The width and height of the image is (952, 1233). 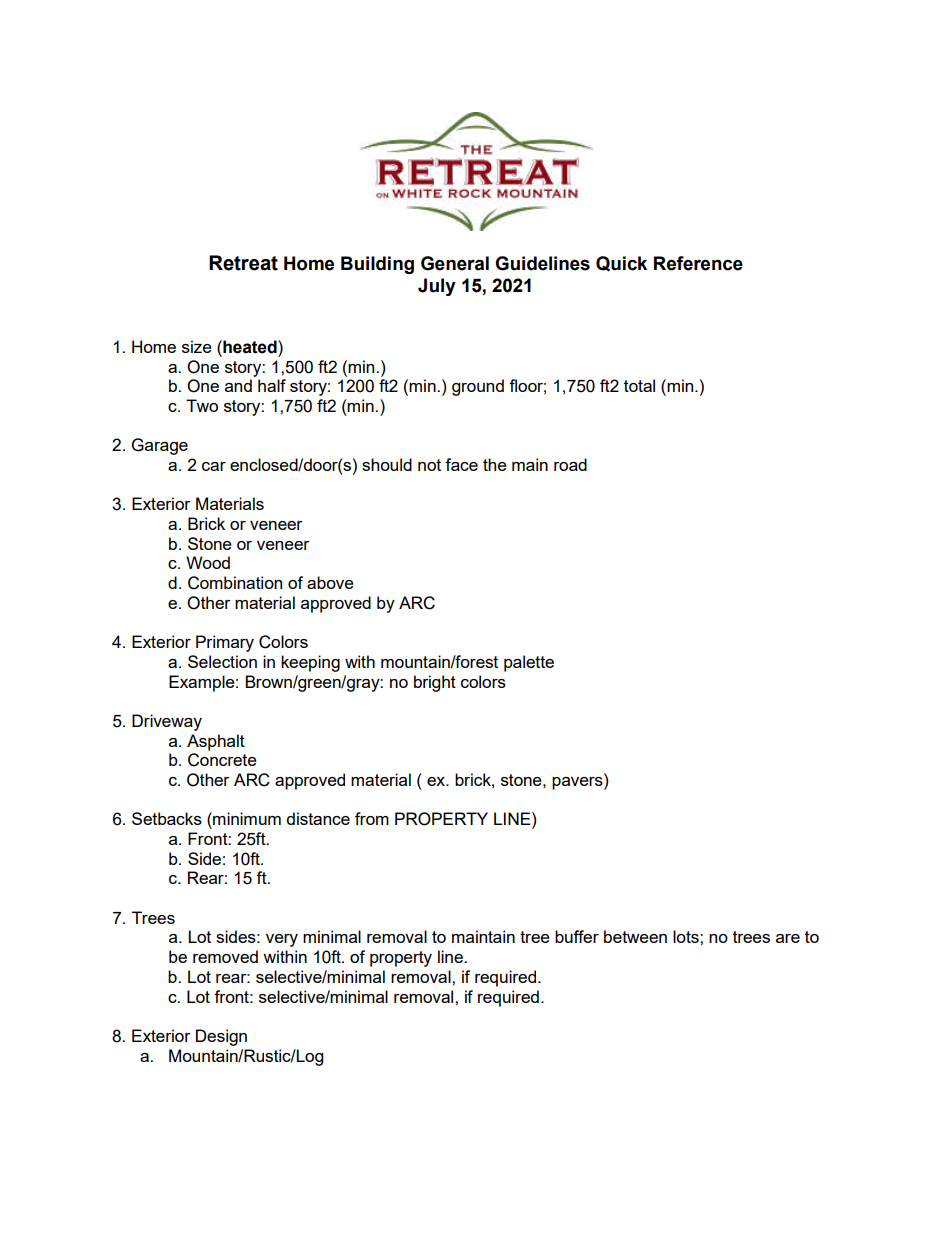 I want to click on palette, so click(x=529, y=663).
